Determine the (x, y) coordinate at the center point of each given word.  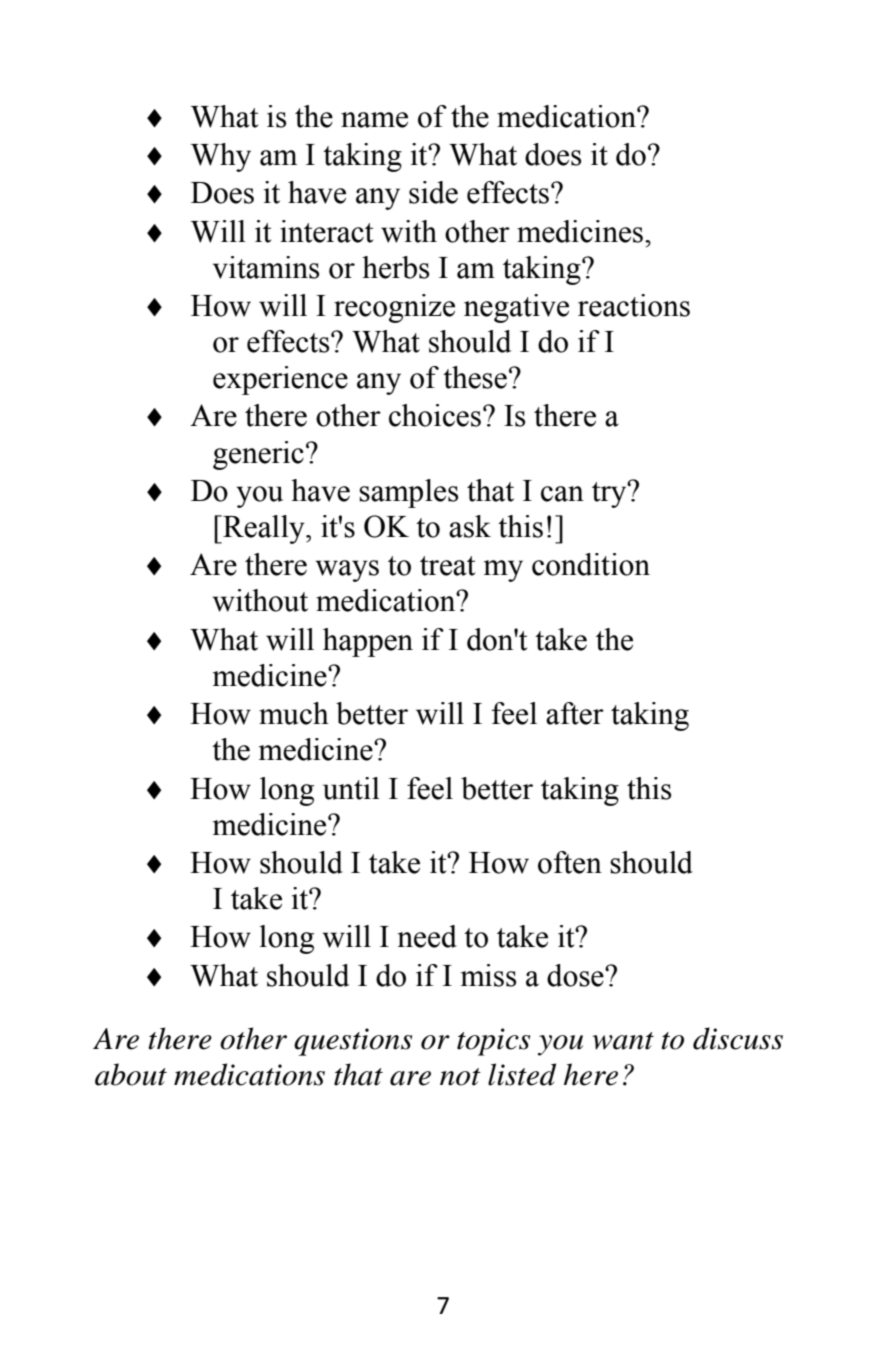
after (575, 713)
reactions (634, 305)
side (433, 192)
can (562, 494)
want (623, 1041)
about (131, 1074)
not (460, 1077)
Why (221, 157)
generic (258, 455)
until (351, 788)
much (294, 713)
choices (435, 415)
